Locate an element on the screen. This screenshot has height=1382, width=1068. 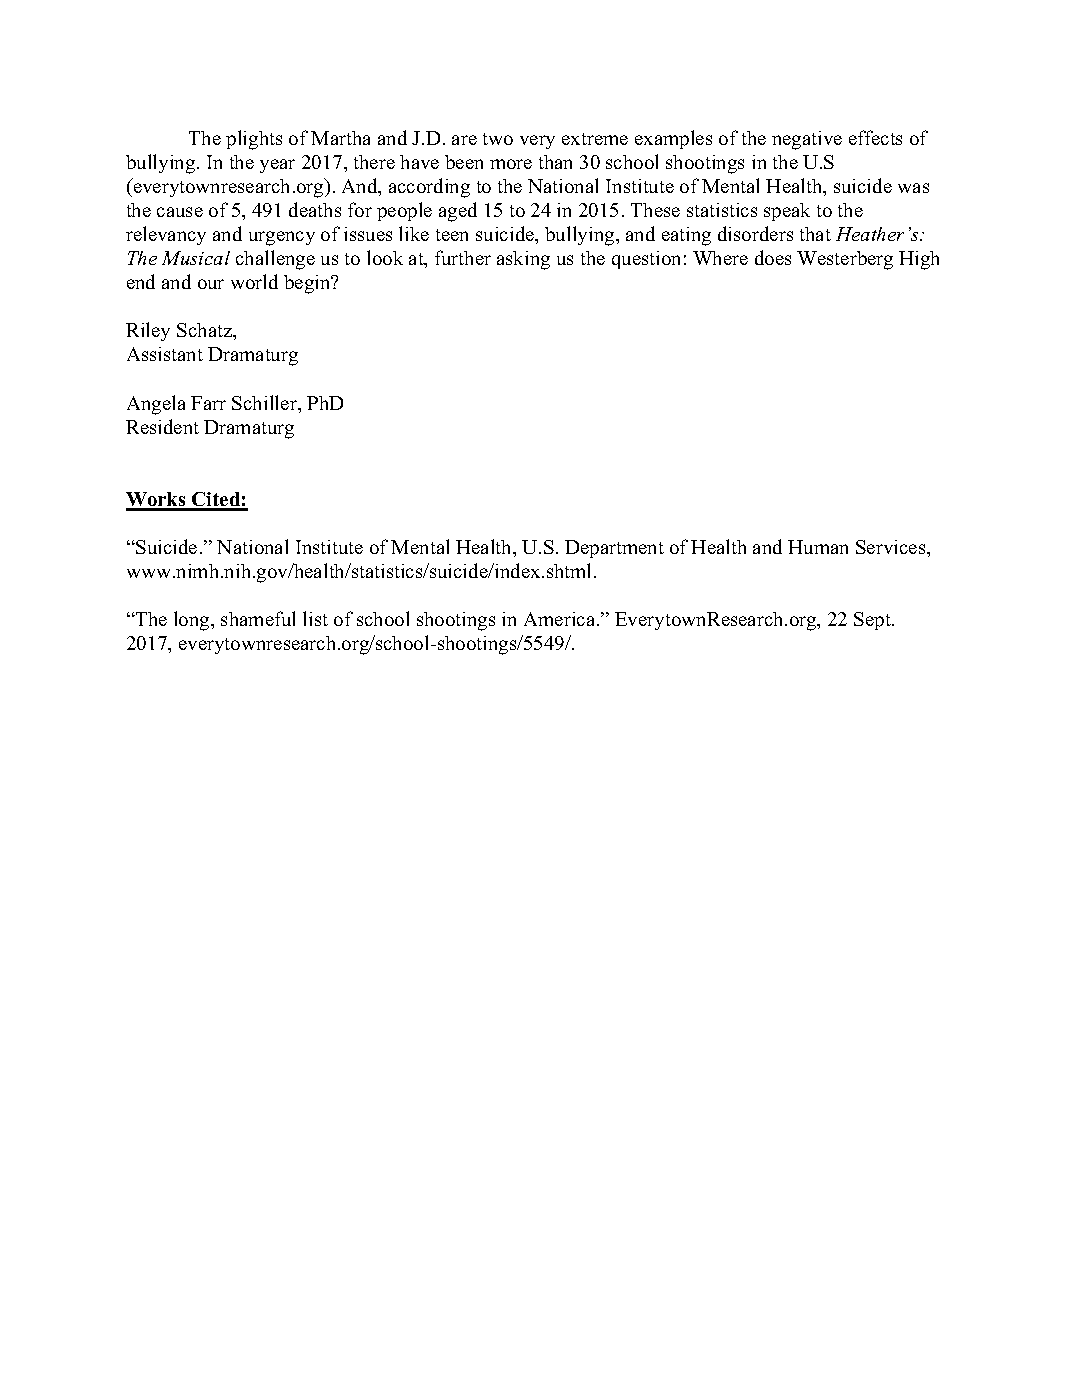
negative is located at coordinates (807, 140).
